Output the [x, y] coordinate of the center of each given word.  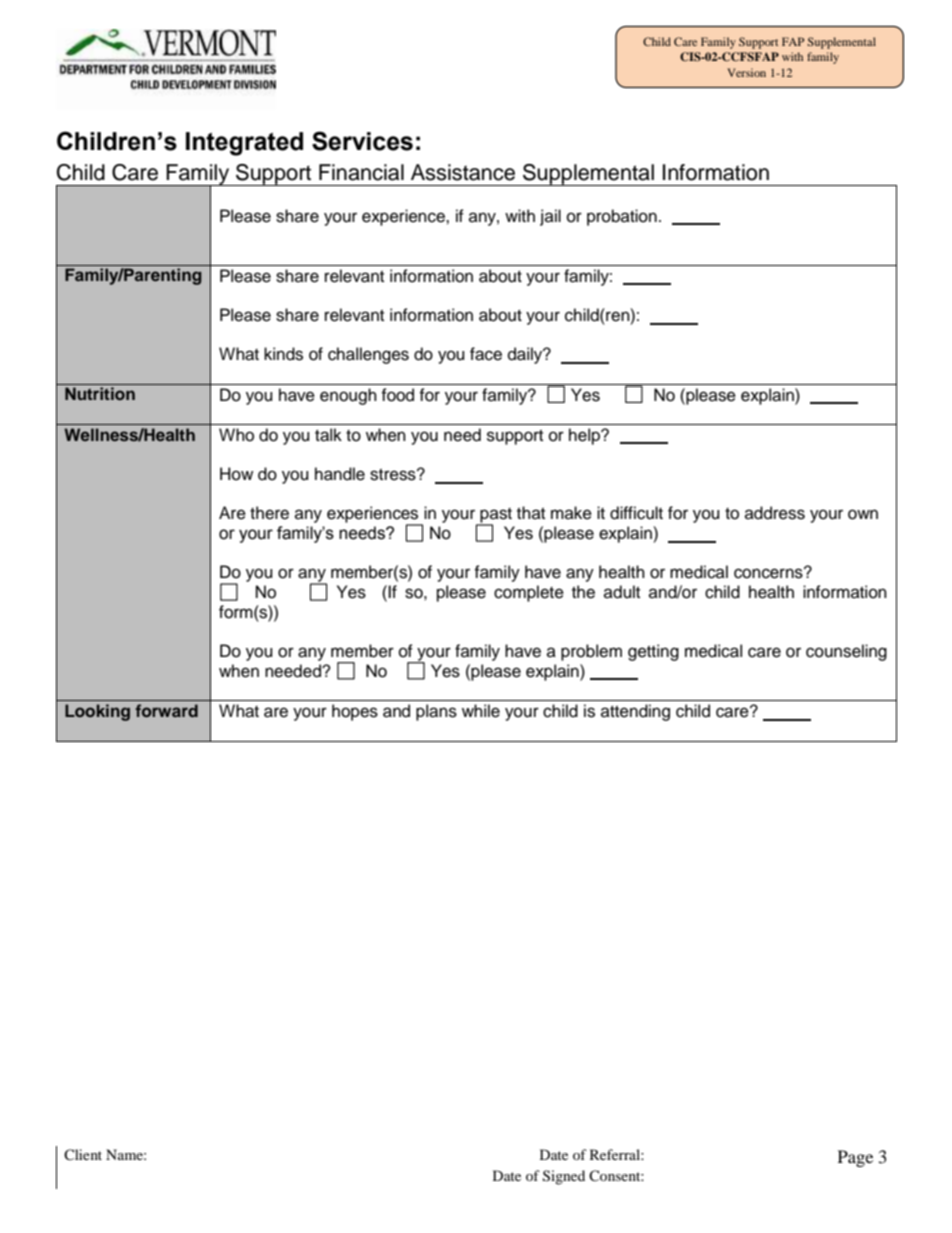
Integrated [244, 144]
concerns [769, 573]
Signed [564, 1177]
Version [746, 72]
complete [529, 593]
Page [855, 1158]
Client [83, 1154]
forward [166, 710]
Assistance [463, 172]
